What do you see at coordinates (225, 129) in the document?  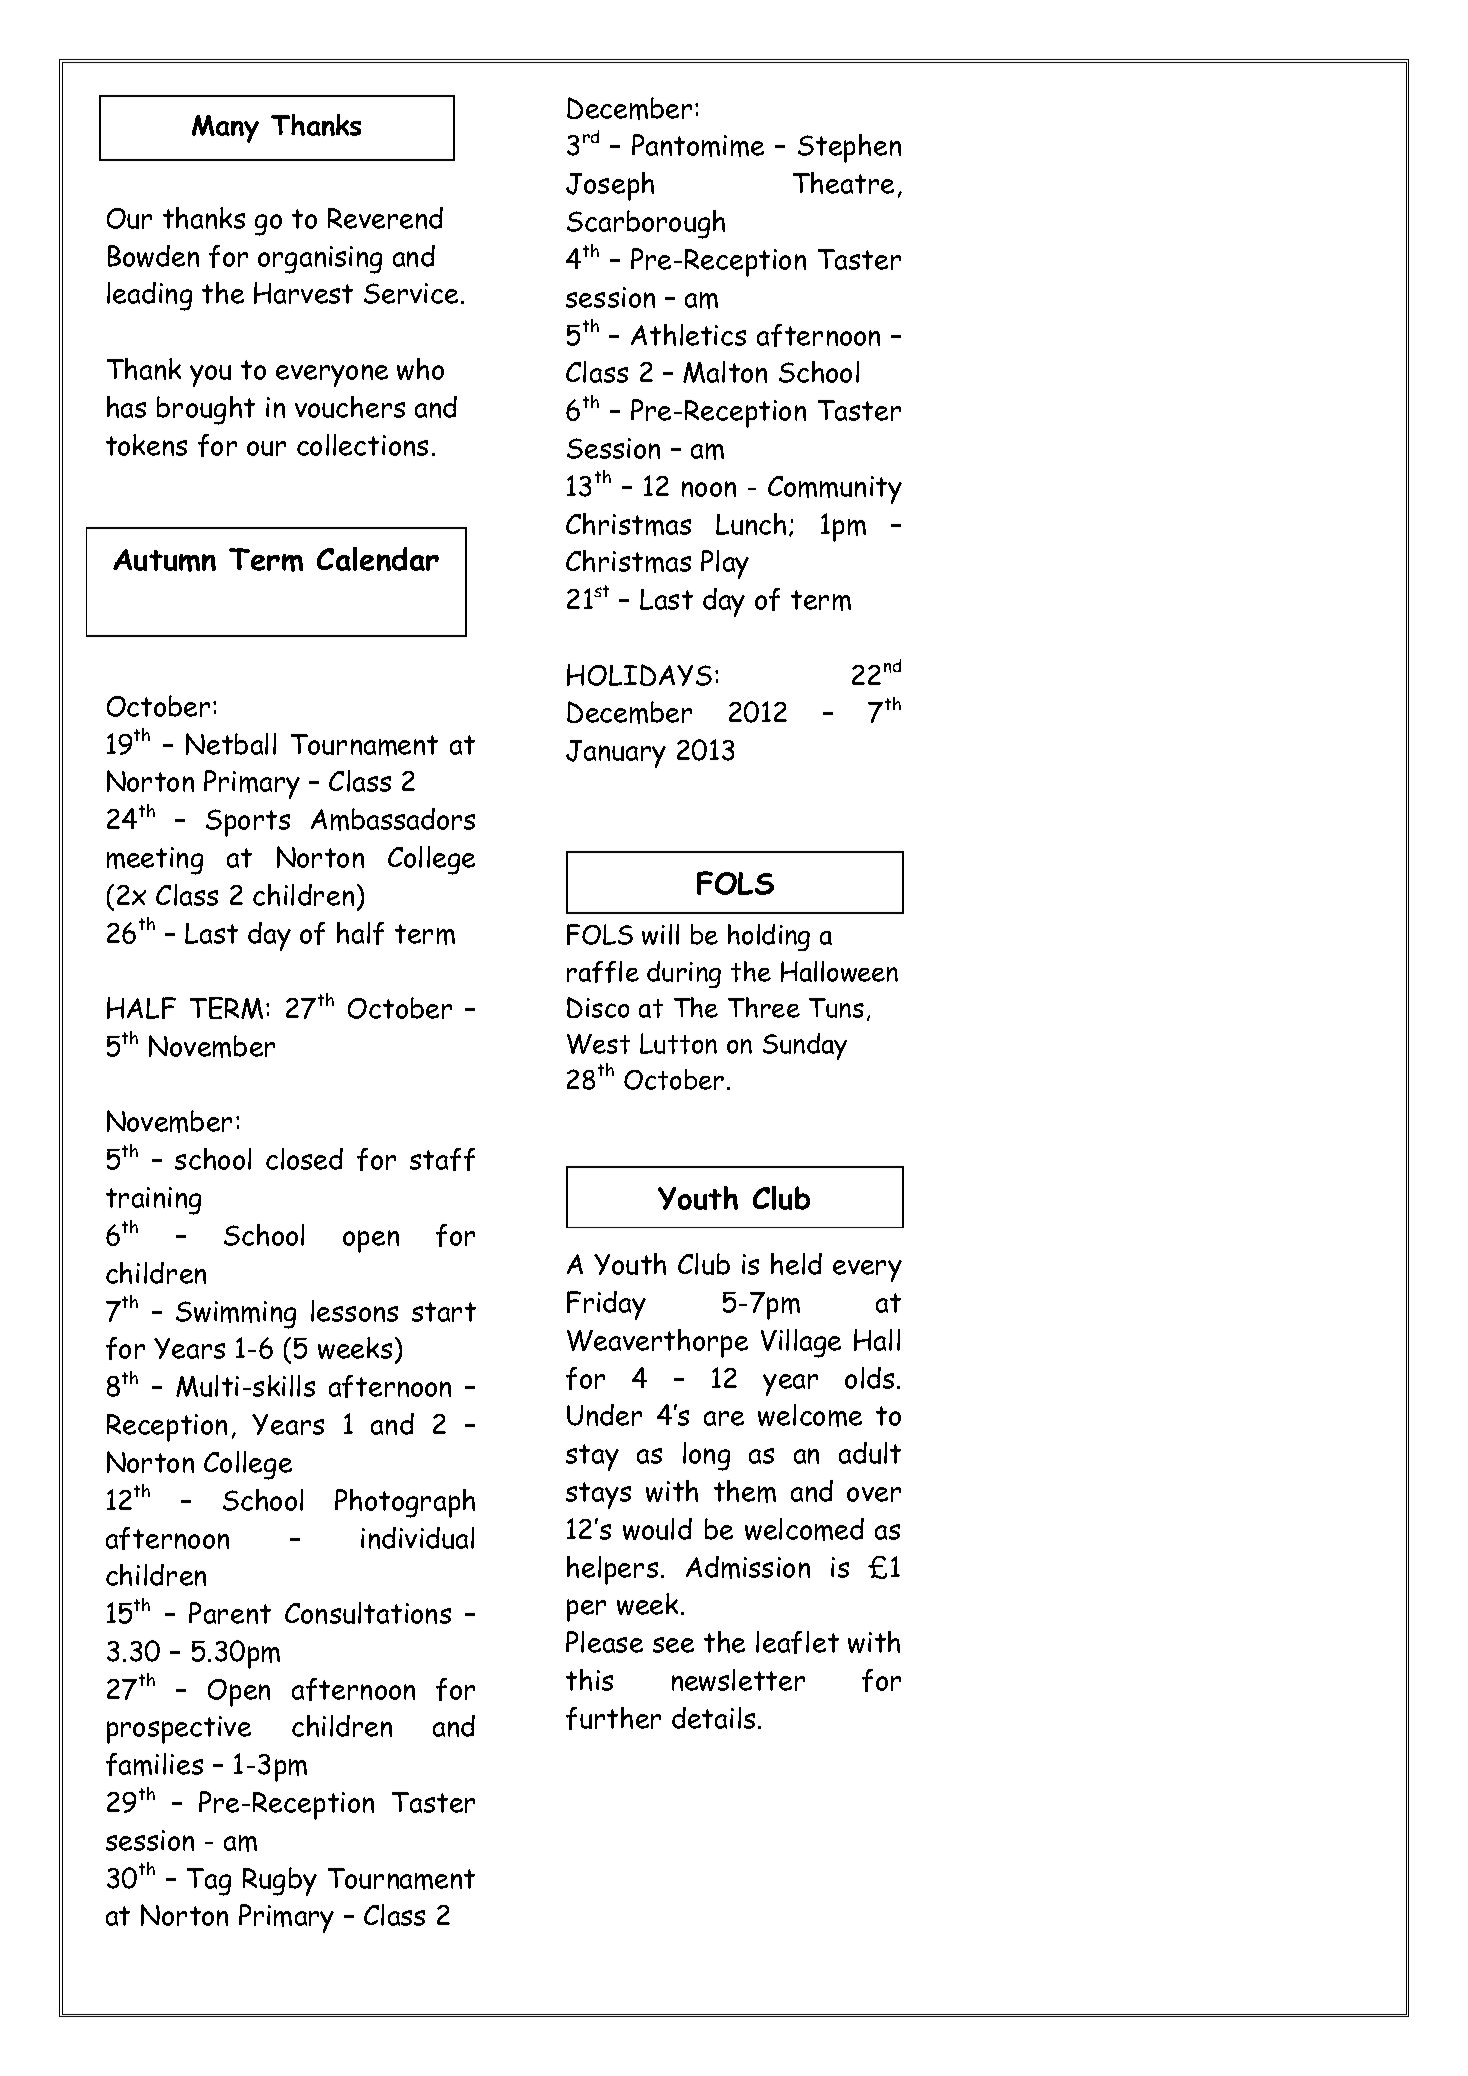 I see `Many` at bounding box center [225, 129].
